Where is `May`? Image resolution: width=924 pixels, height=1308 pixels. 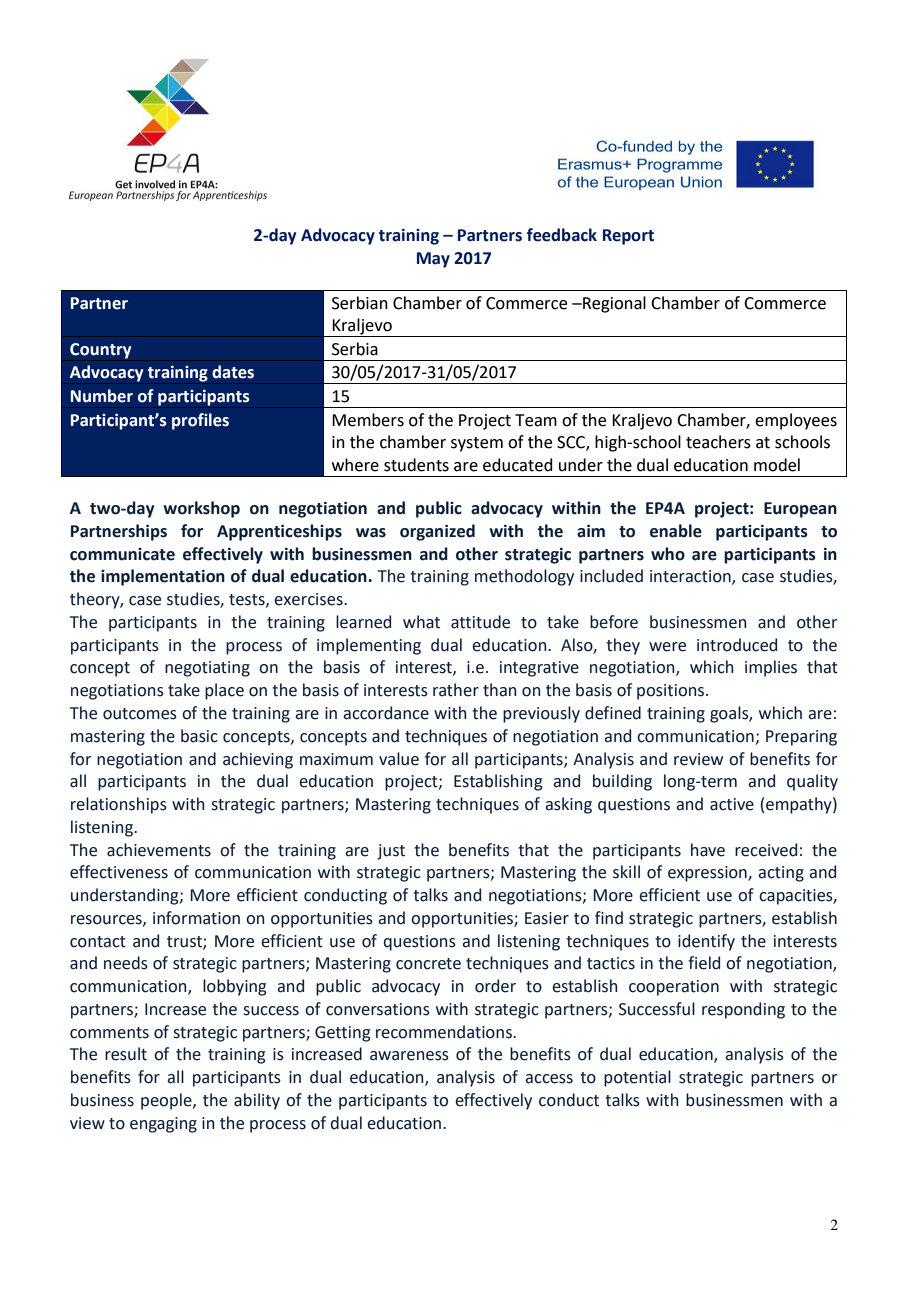 May is located at coordinates (433, 260).
